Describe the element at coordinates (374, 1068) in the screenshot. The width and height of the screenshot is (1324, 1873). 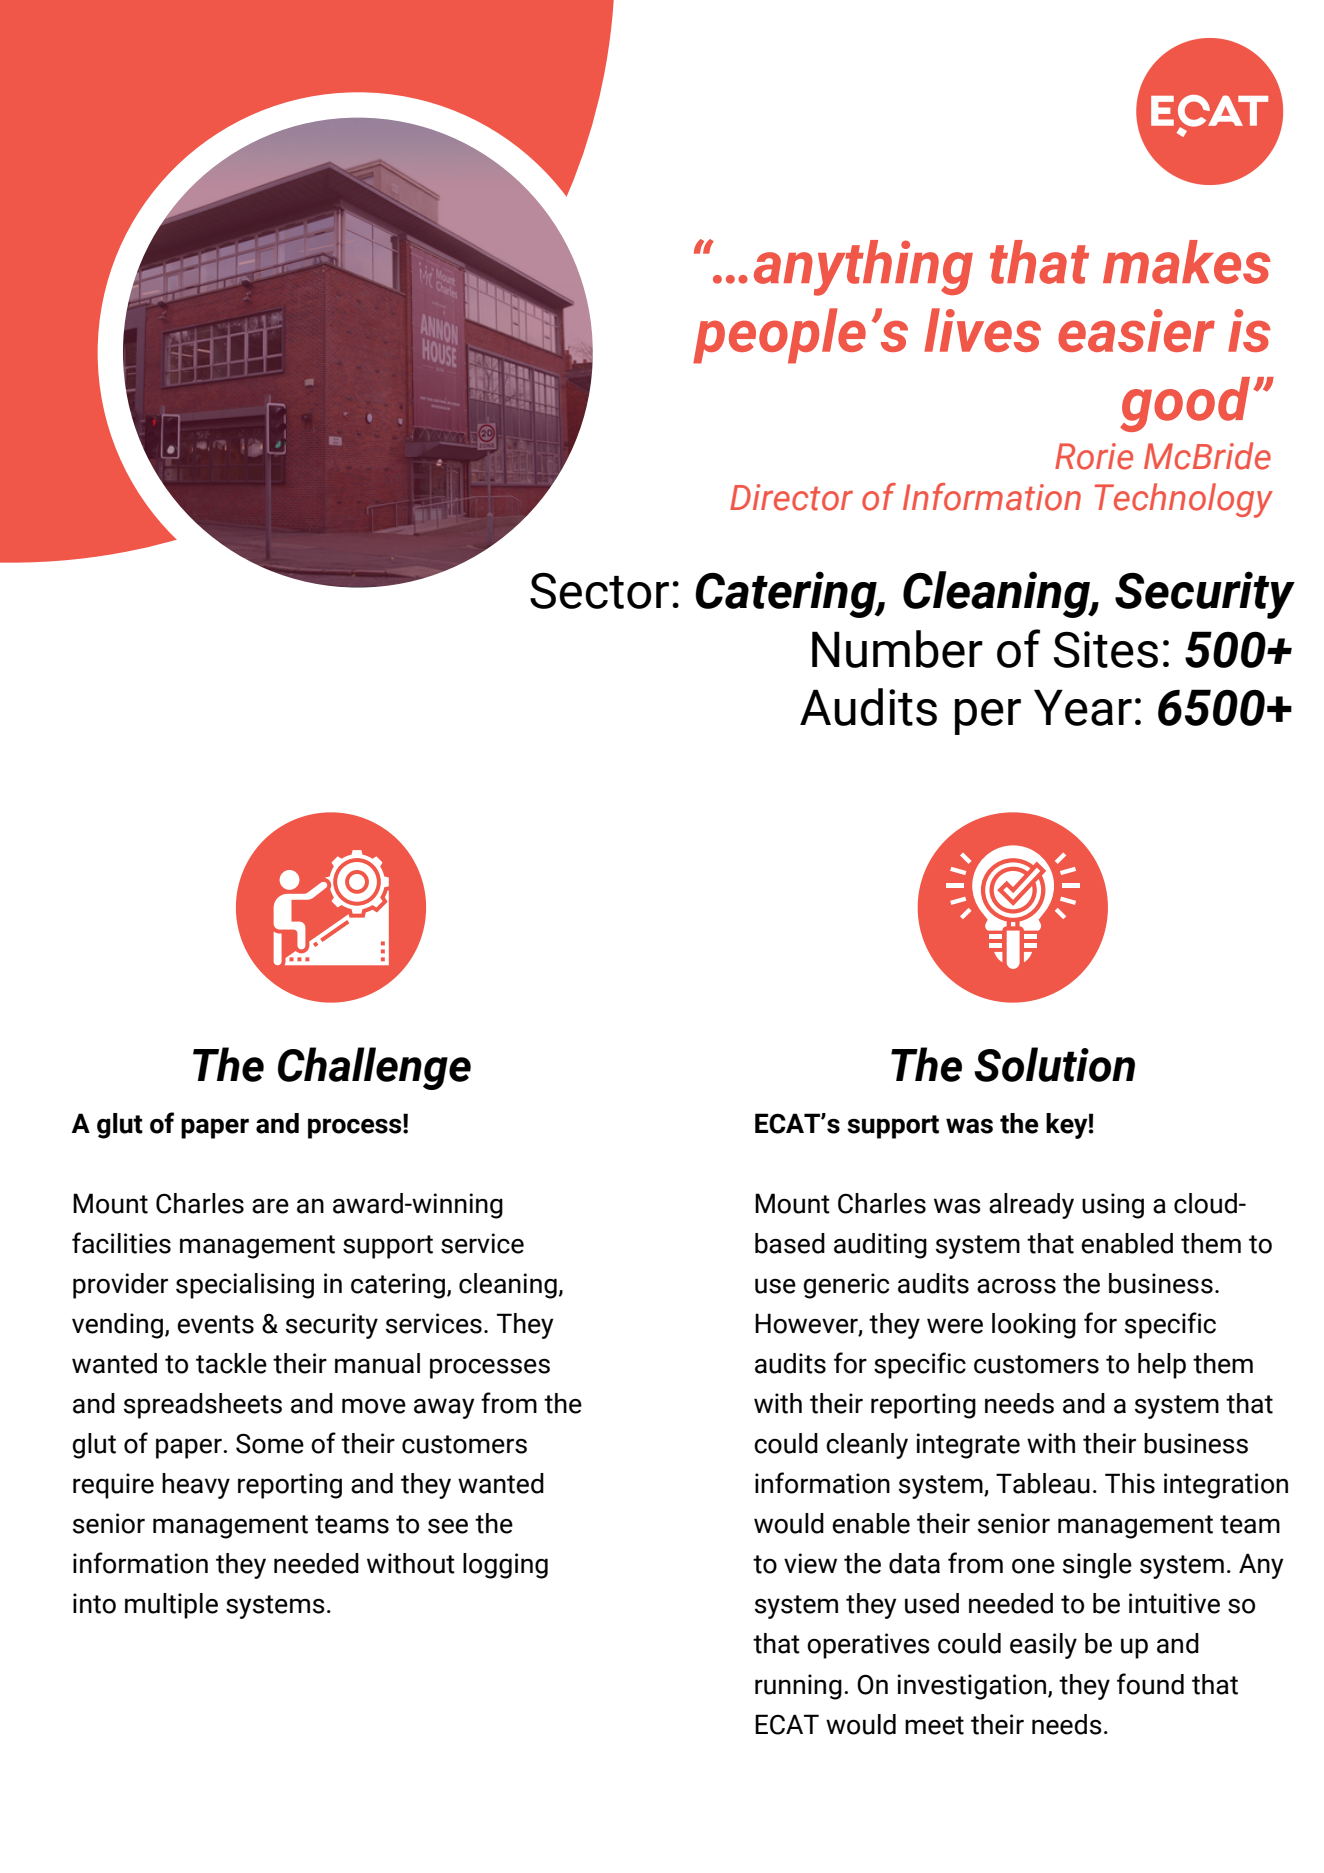
I see `Challenge` at that location.
